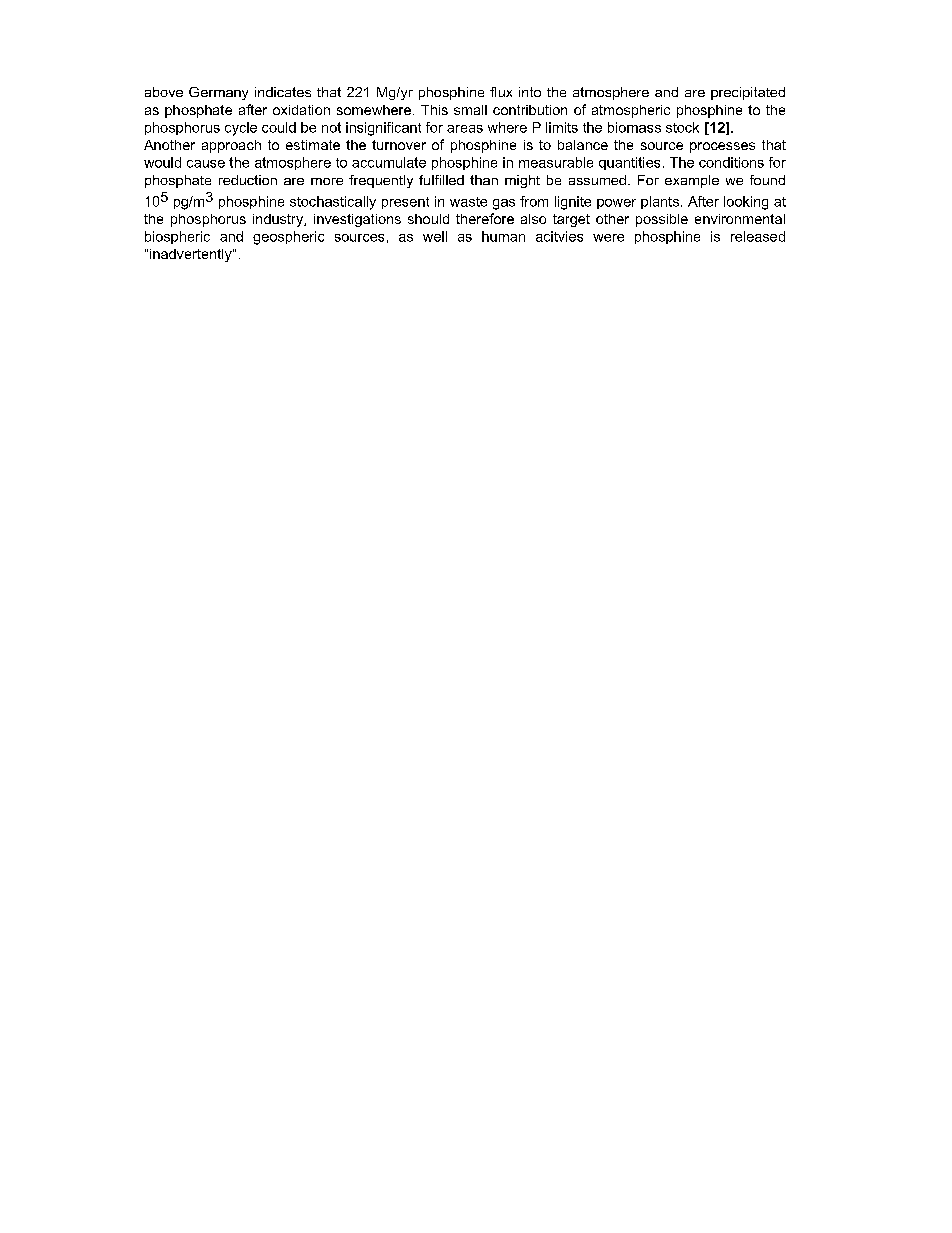  What do you see at coordinates (206, 164) in the page?
I see `cause` at bounding box center [206, 164].
